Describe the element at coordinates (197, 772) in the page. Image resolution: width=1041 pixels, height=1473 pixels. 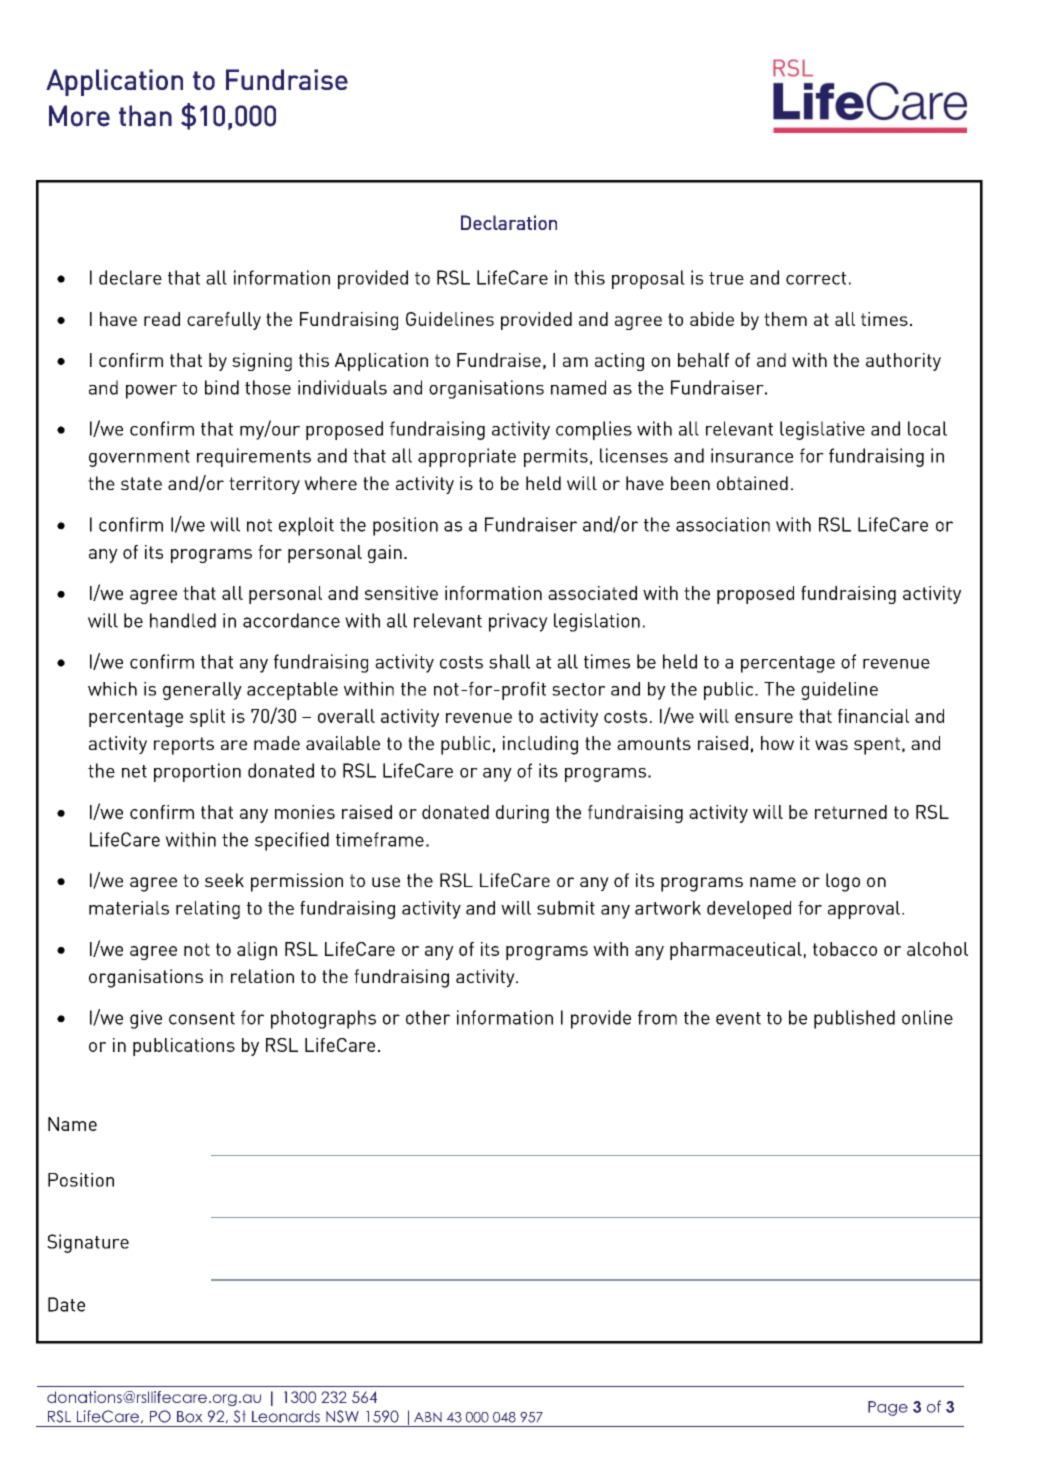
I see `proportion` at that location.
